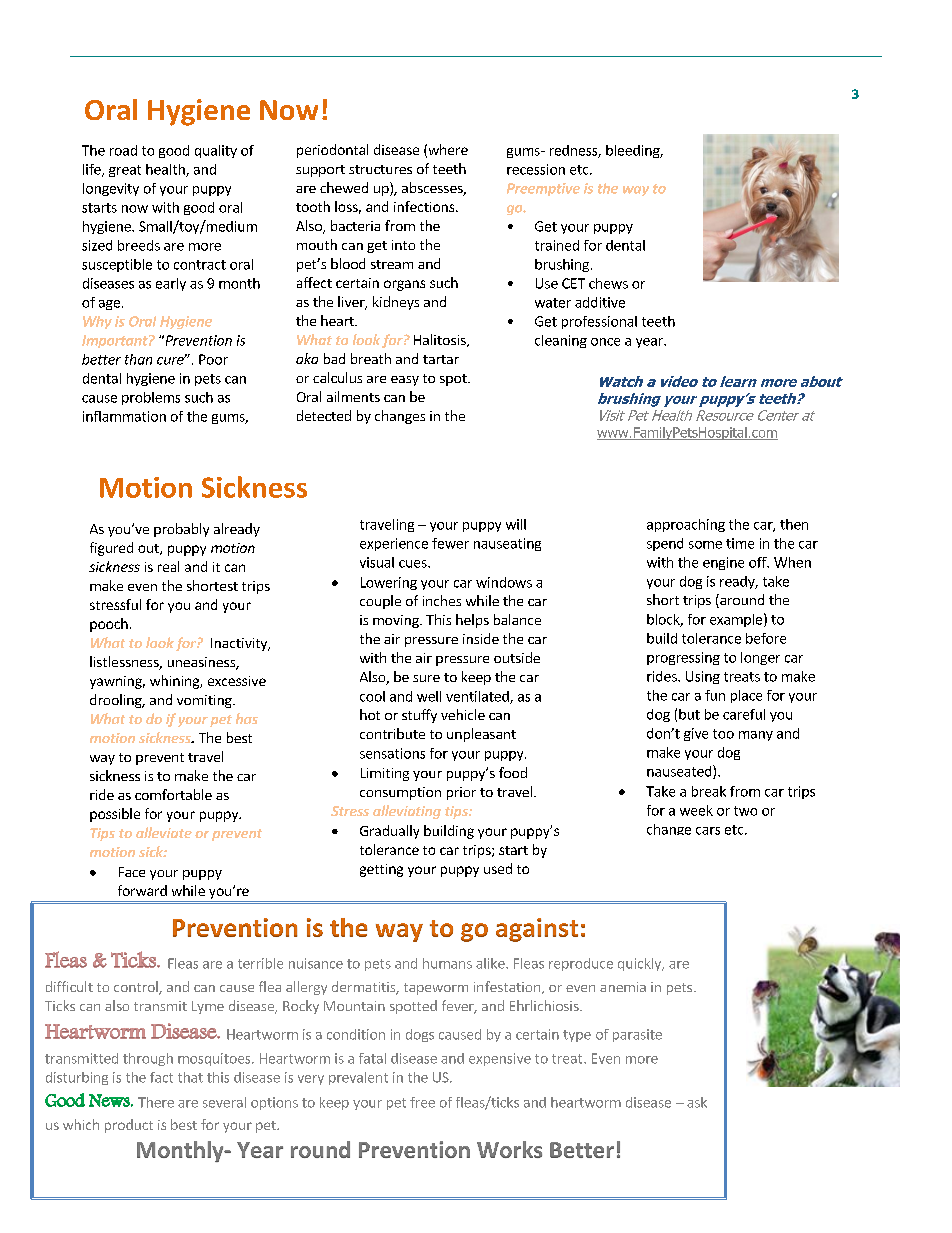  I want to click on product, so click(129, 1126).
